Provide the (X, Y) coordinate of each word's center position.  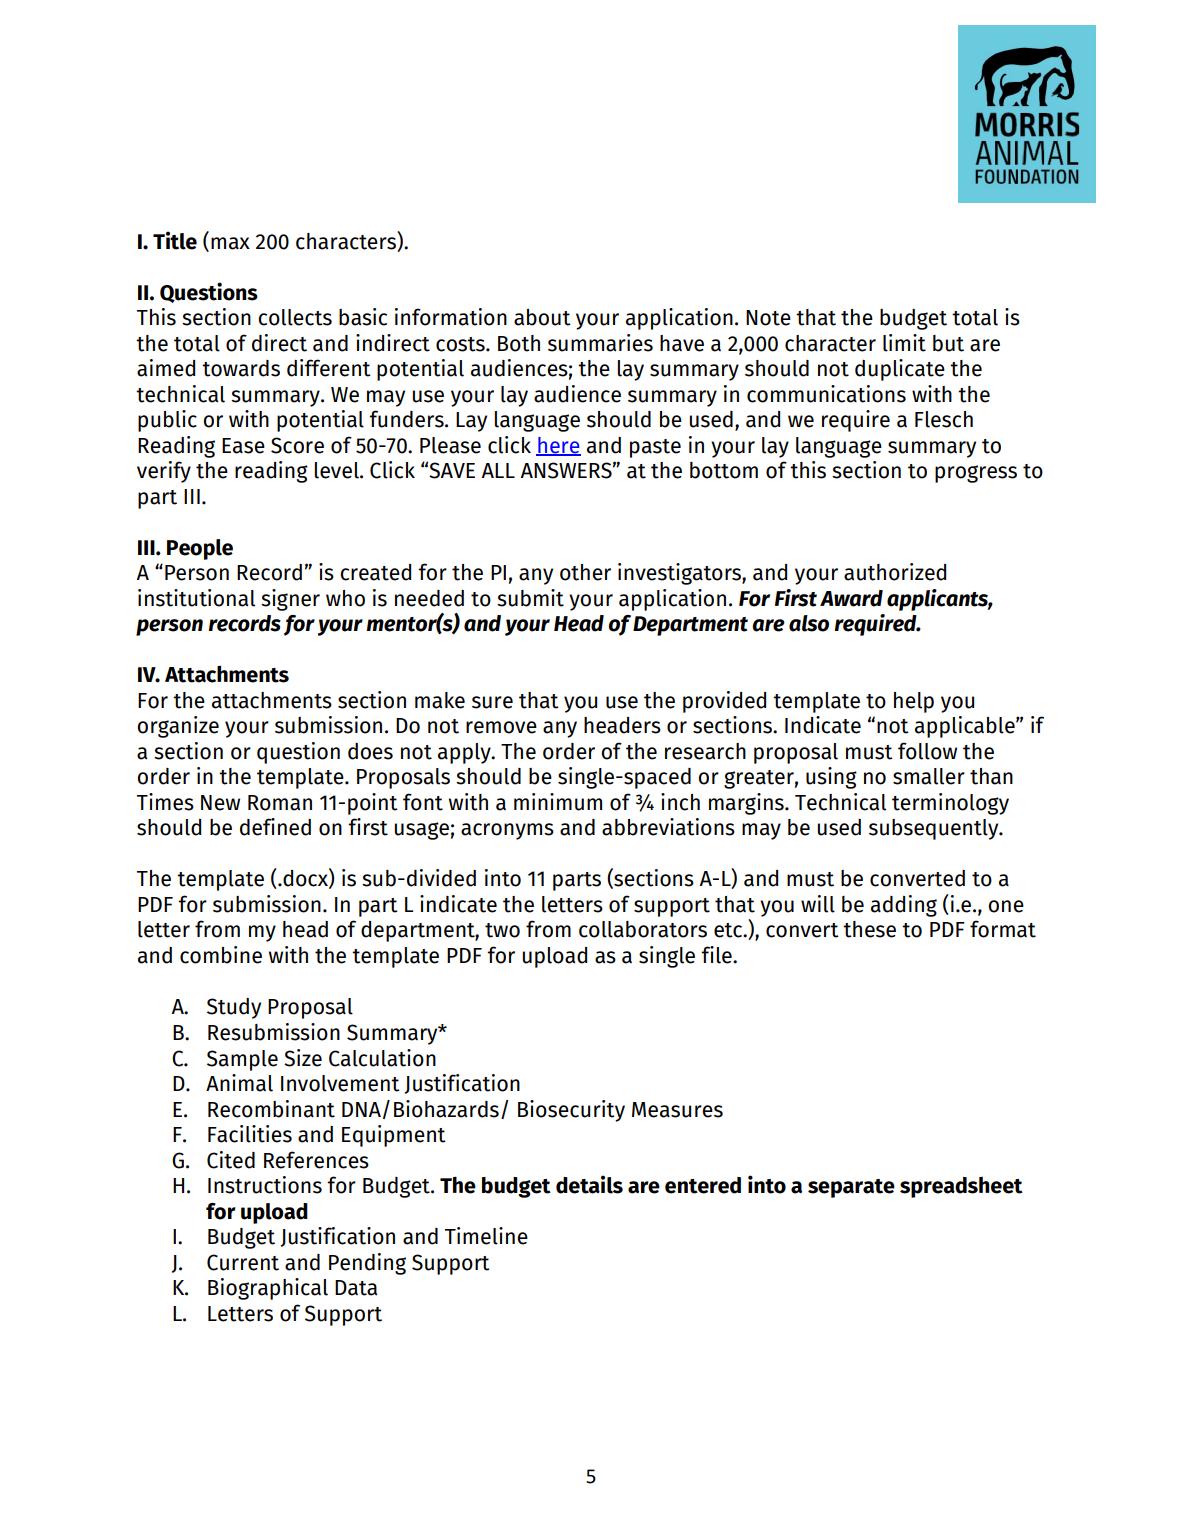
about (542, 317)
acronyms (507, 831)
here (558, 446)
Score (297, 445)
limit (904, 343)
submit (530, 598)
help (914, 702)
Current (243, 1262)
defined (275, 827)
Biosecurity (571, 1111)
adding (904, 906)
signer (290, 600)
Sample (242, 1060)
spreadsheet (961, 1187)
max (230, 243)
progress (976, 474)
